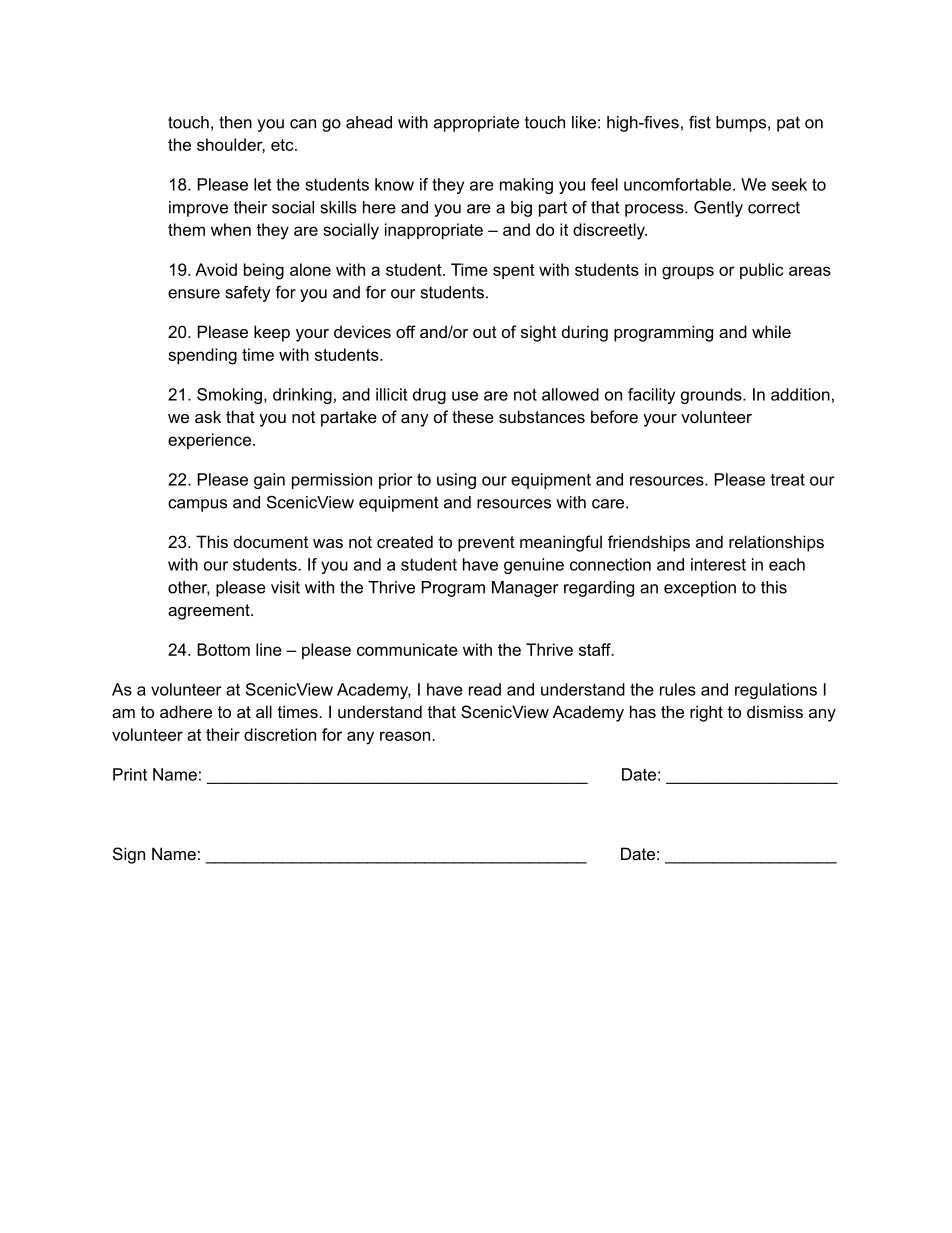 This page has height=1233, width=952. What do you see at coordinates (465, 396) in the page?
I see `use` at bounding box center [465, 396].
